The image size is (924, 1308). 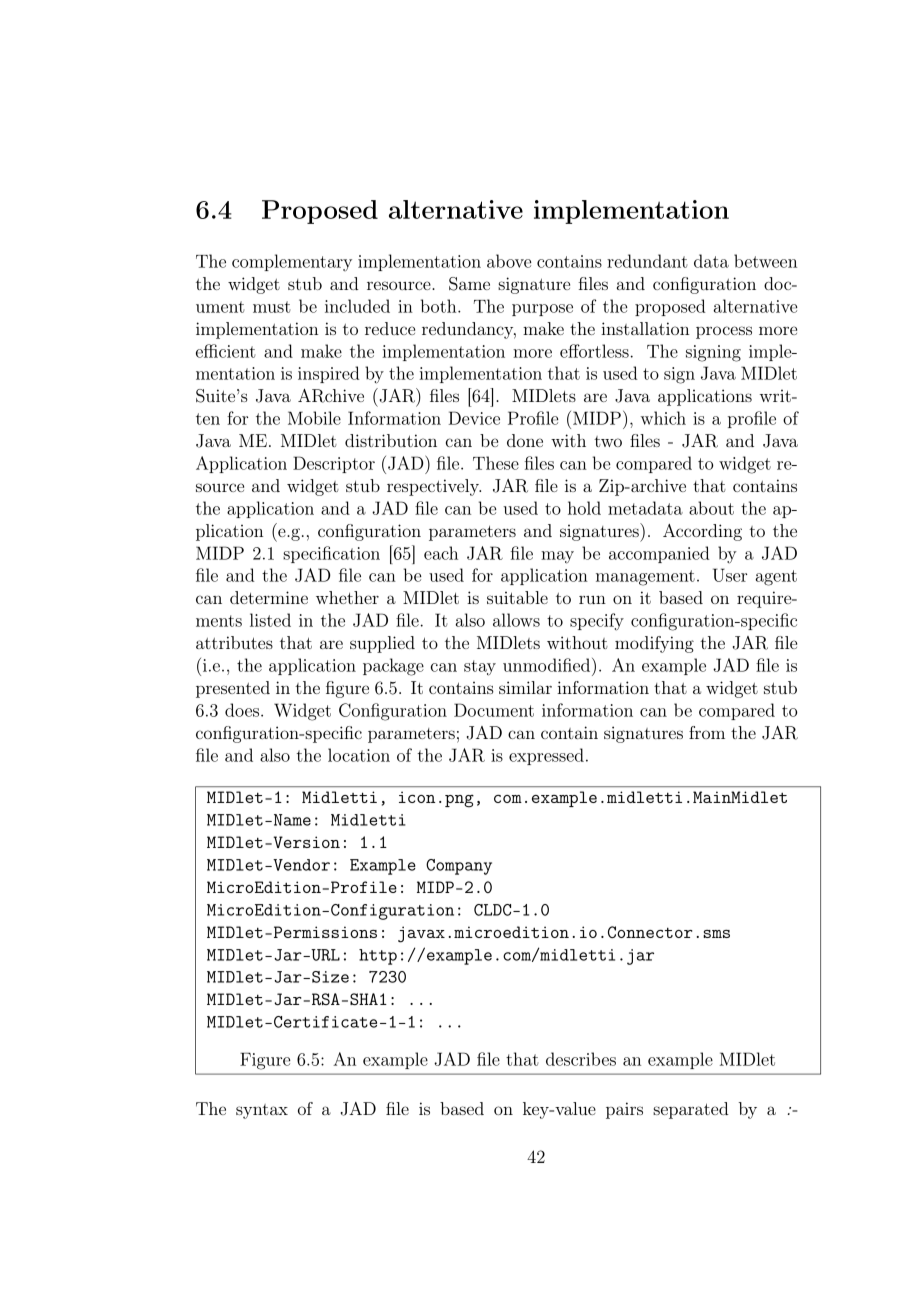 I want to click on which, so click(x=663, y=418).
